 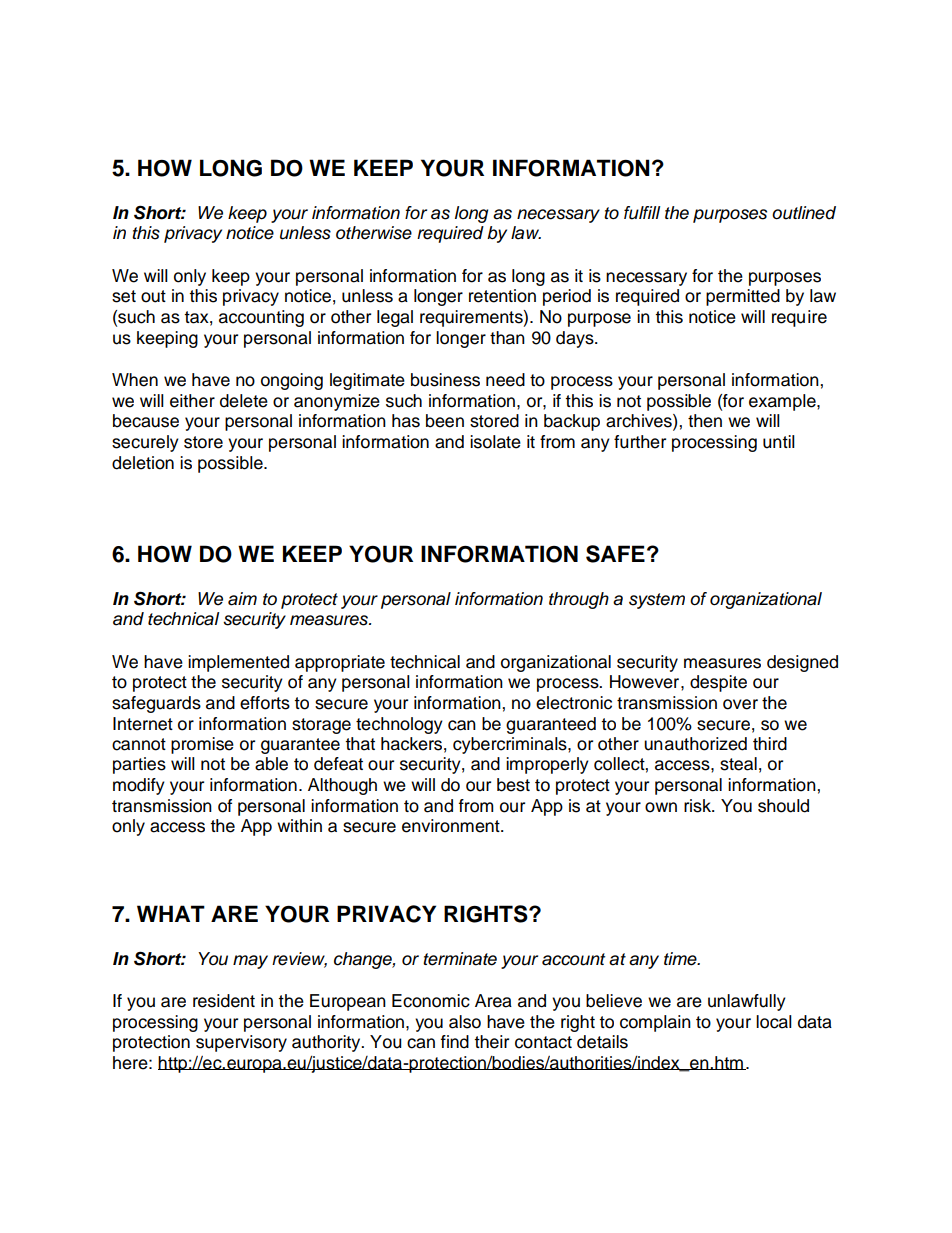 I want to click on fulfill, so click(x=642, y=213).
